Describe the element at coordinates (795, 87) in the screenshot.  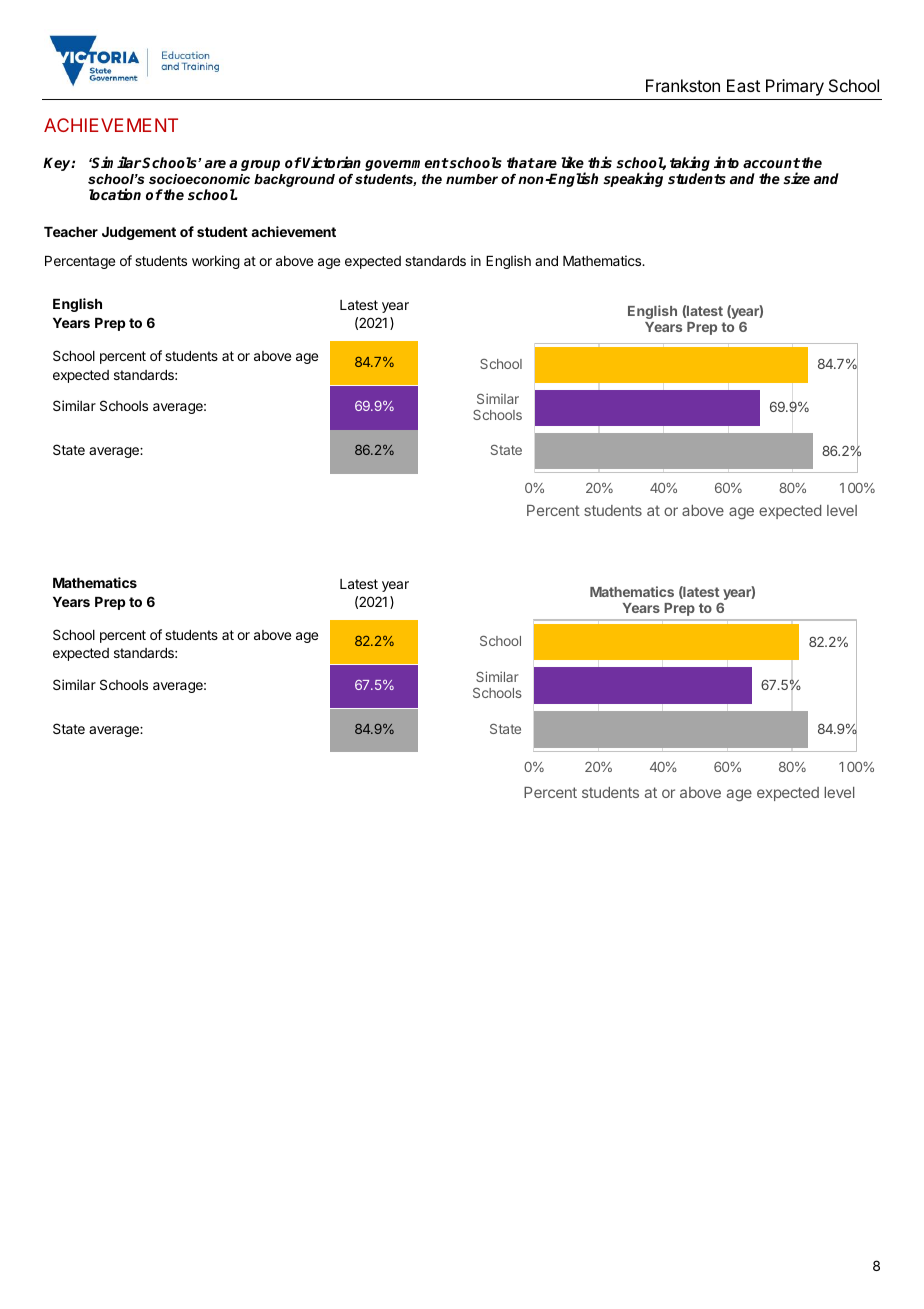
I see `Primary` at that location.
